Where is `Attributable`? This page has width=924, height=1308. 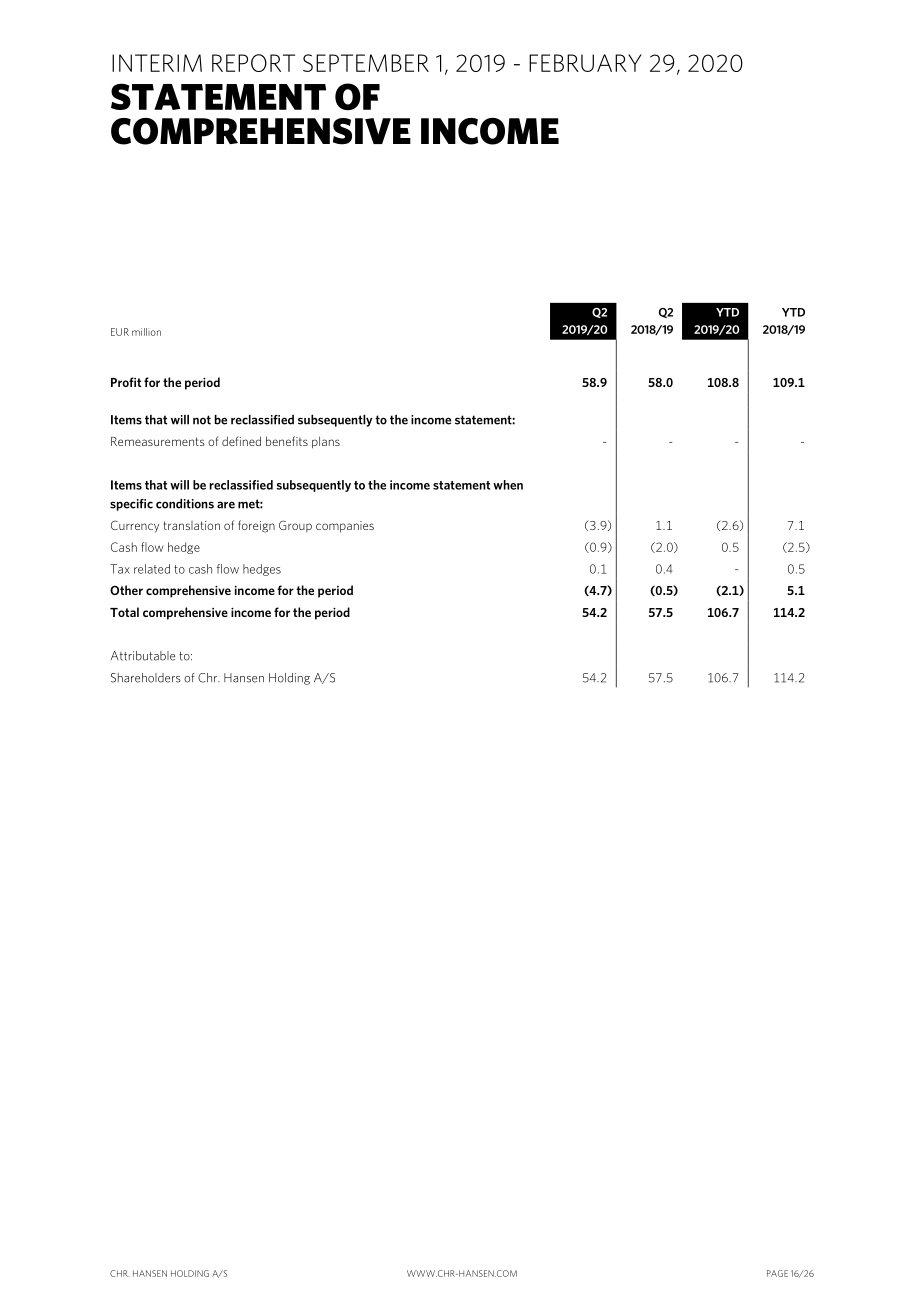 Attributable is located at coordinates (143, 656).
